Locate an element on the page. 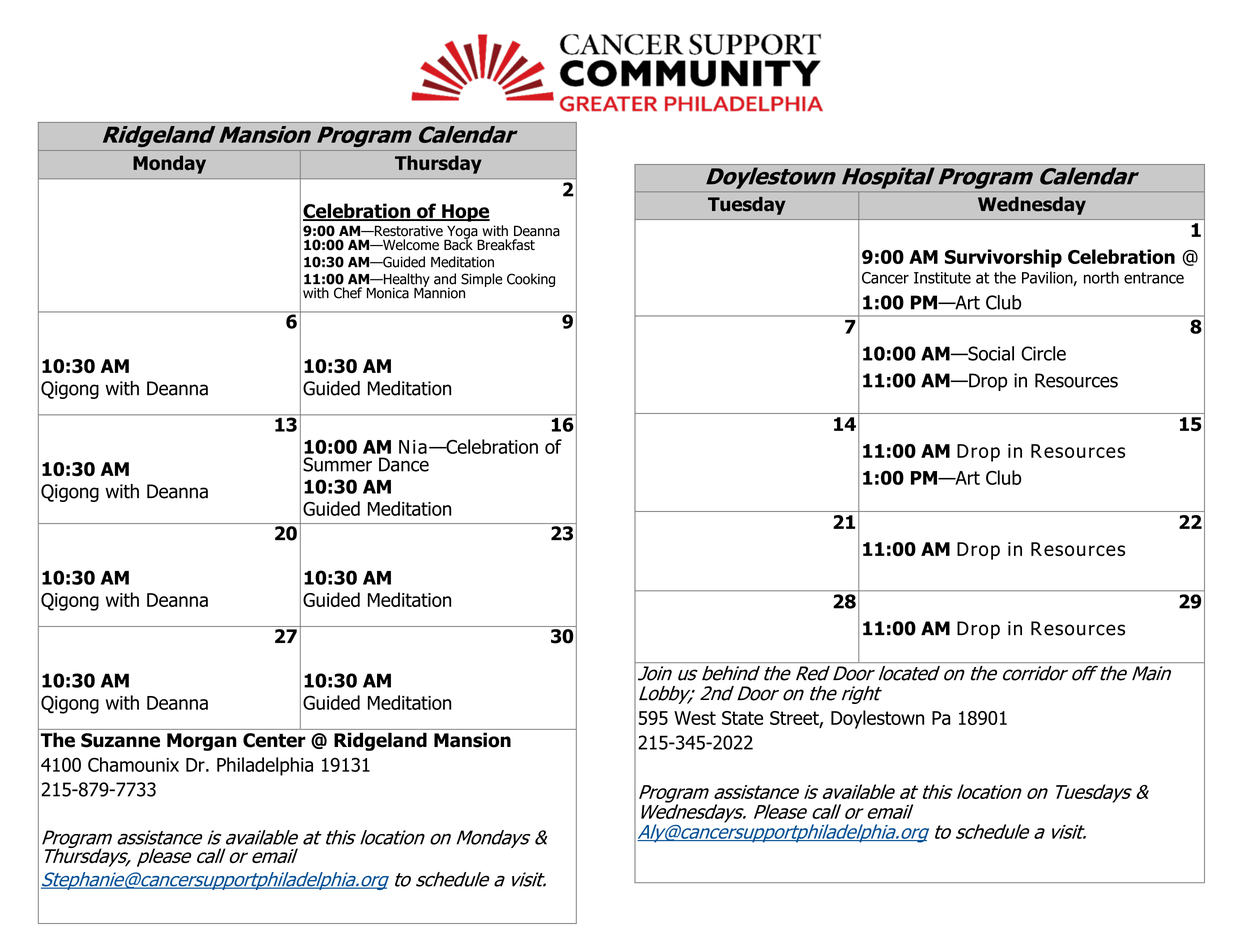 This document has width=1233, height=952. Cooking is located at coordinates (531, 280).
